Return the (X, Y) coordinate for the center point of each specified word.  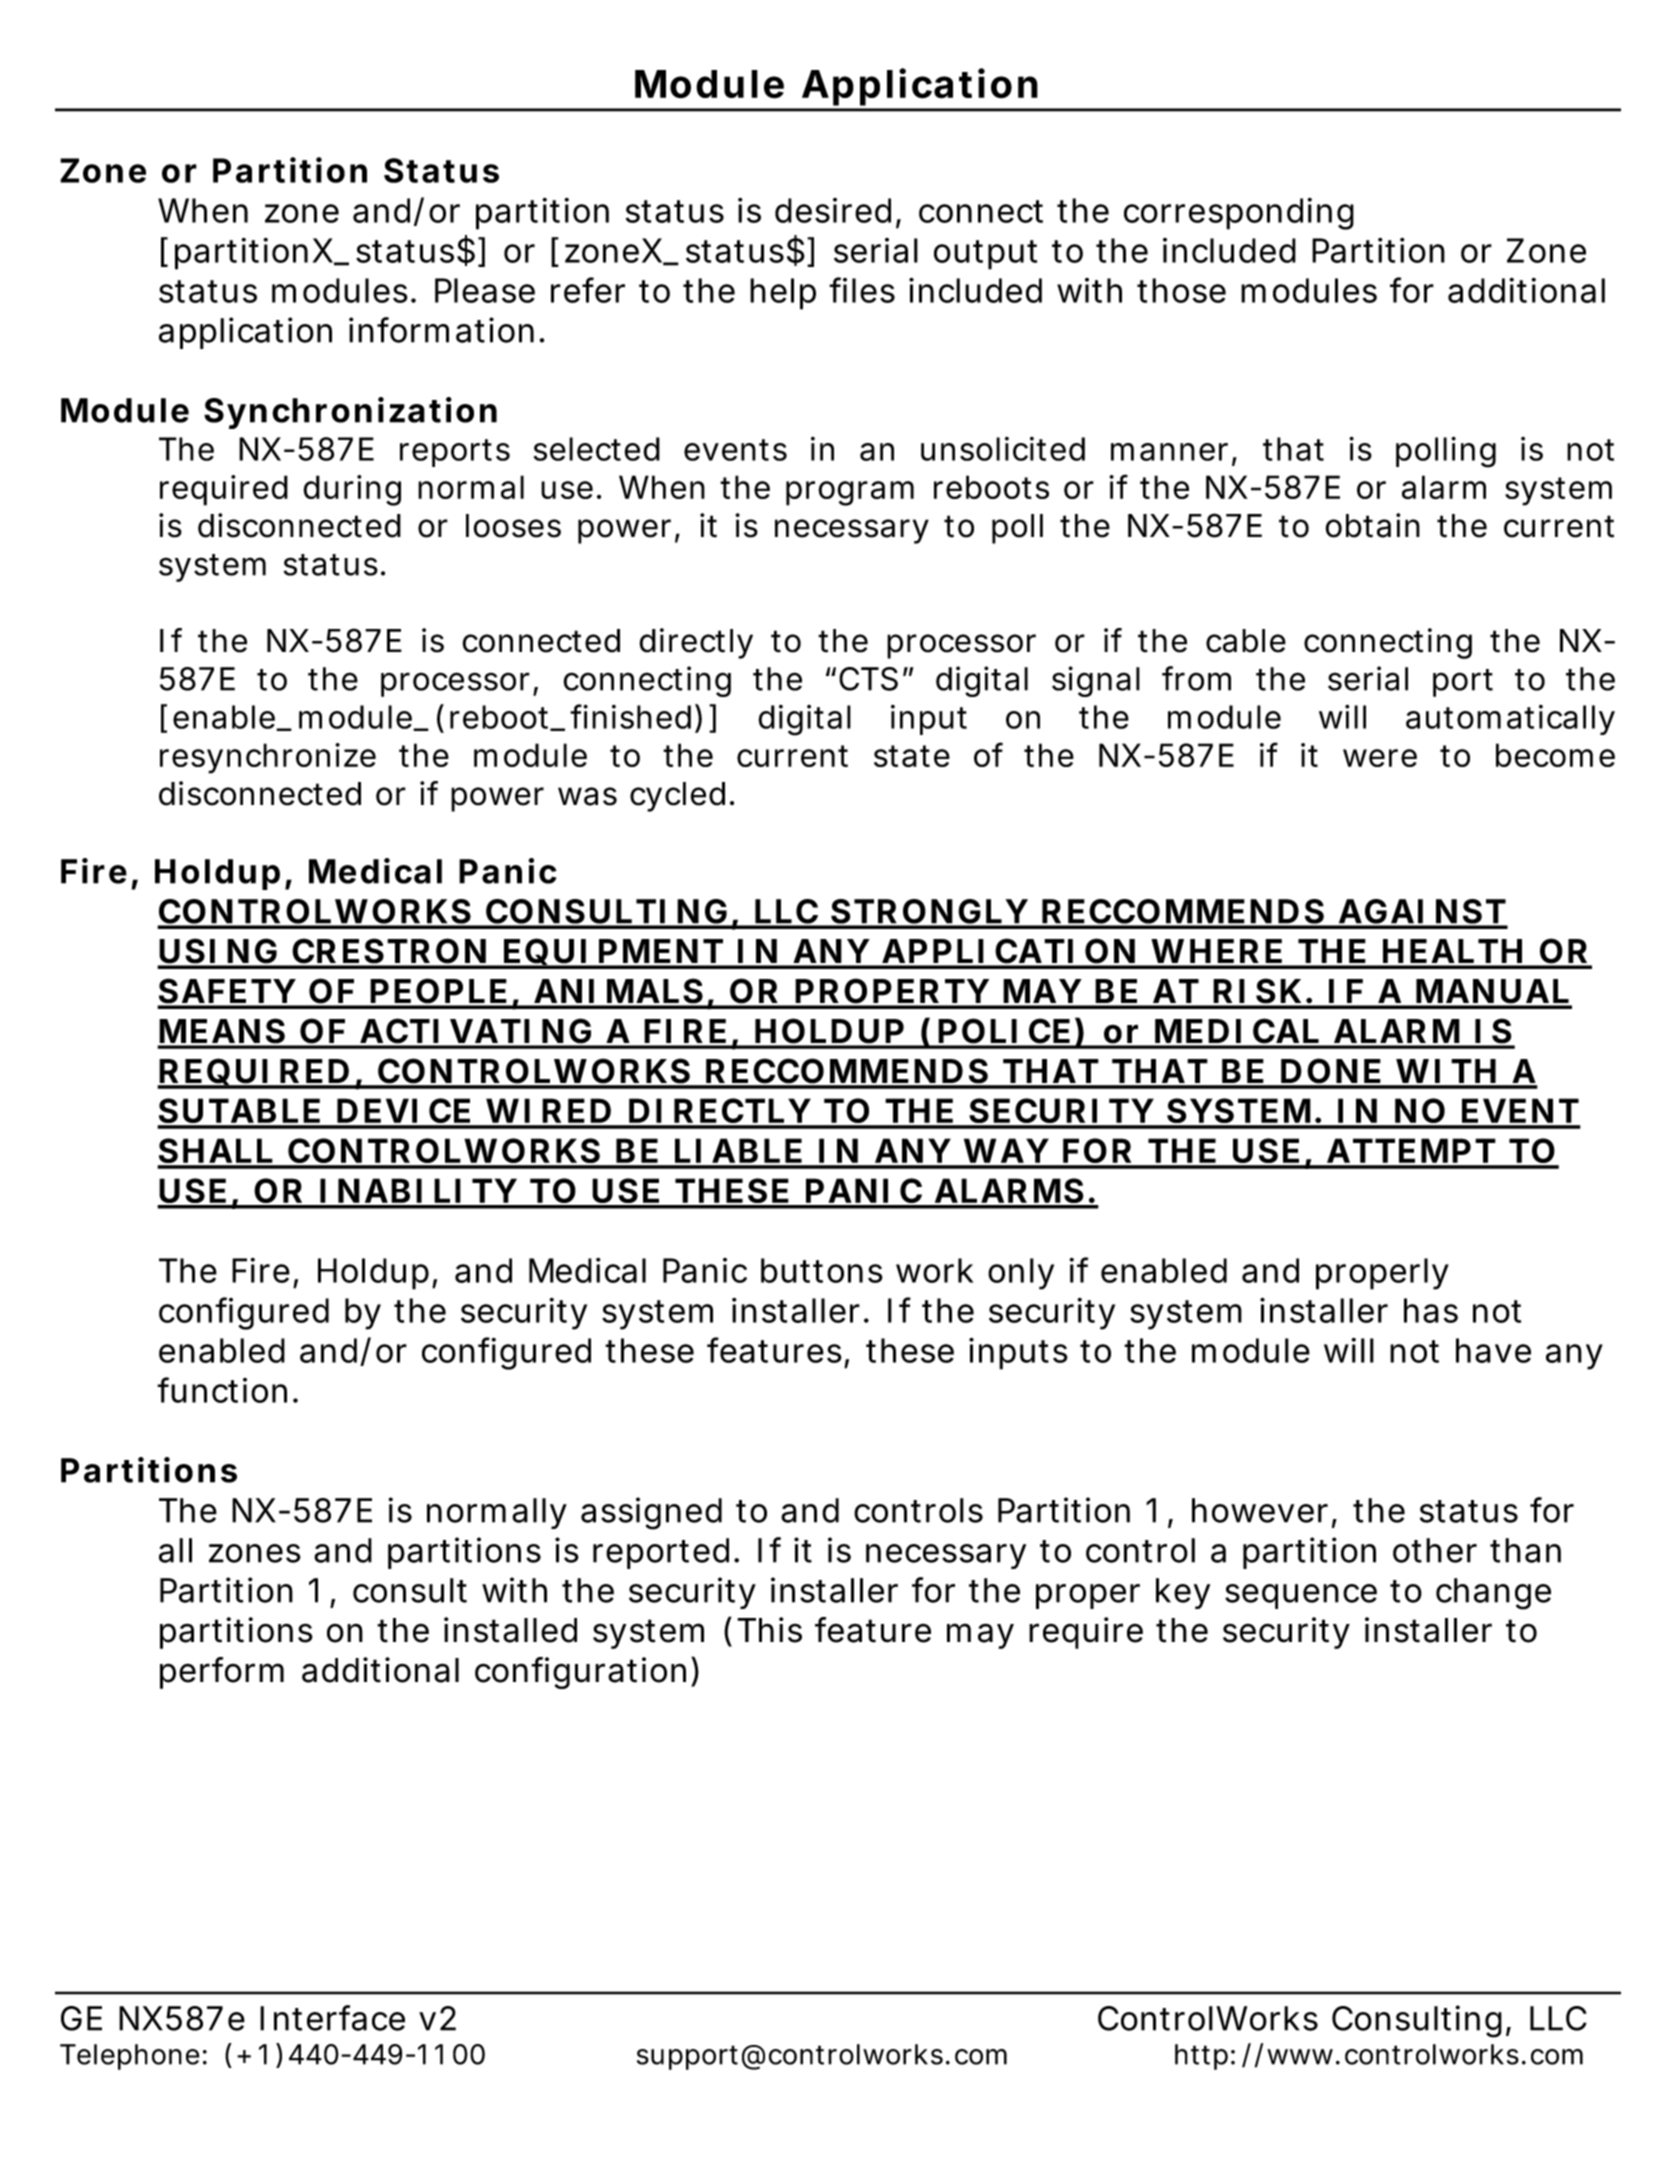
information (441, 330)
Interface (332, 2018)
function (222, 1390)
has (1431, 1310)
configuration (580, 1673)
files (862, 290)
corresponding (1239, 214)
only (1021, 1274)
